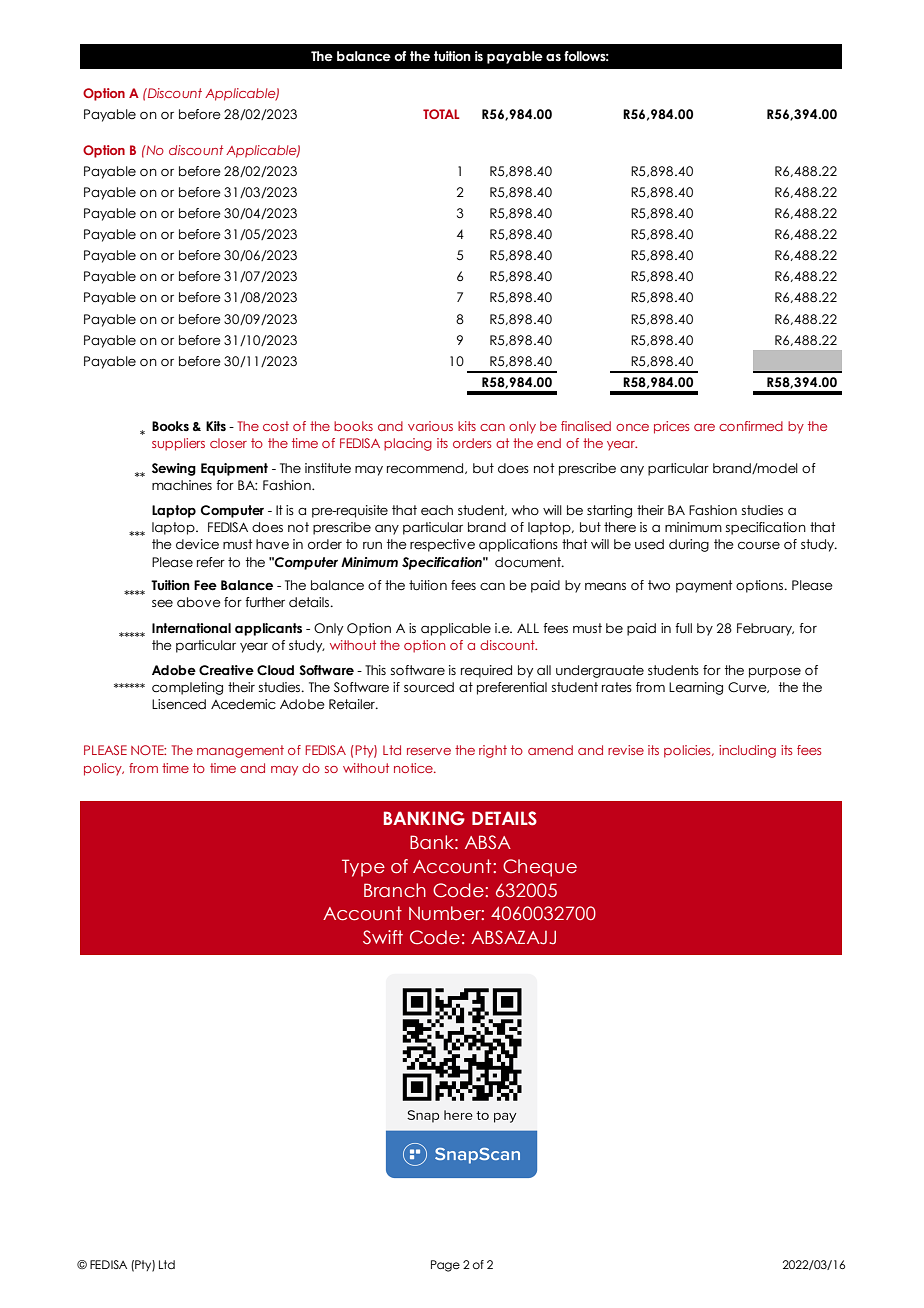 The width and height of the document is (924, 1308). I want to click on Cheque, so click(540, 868).
